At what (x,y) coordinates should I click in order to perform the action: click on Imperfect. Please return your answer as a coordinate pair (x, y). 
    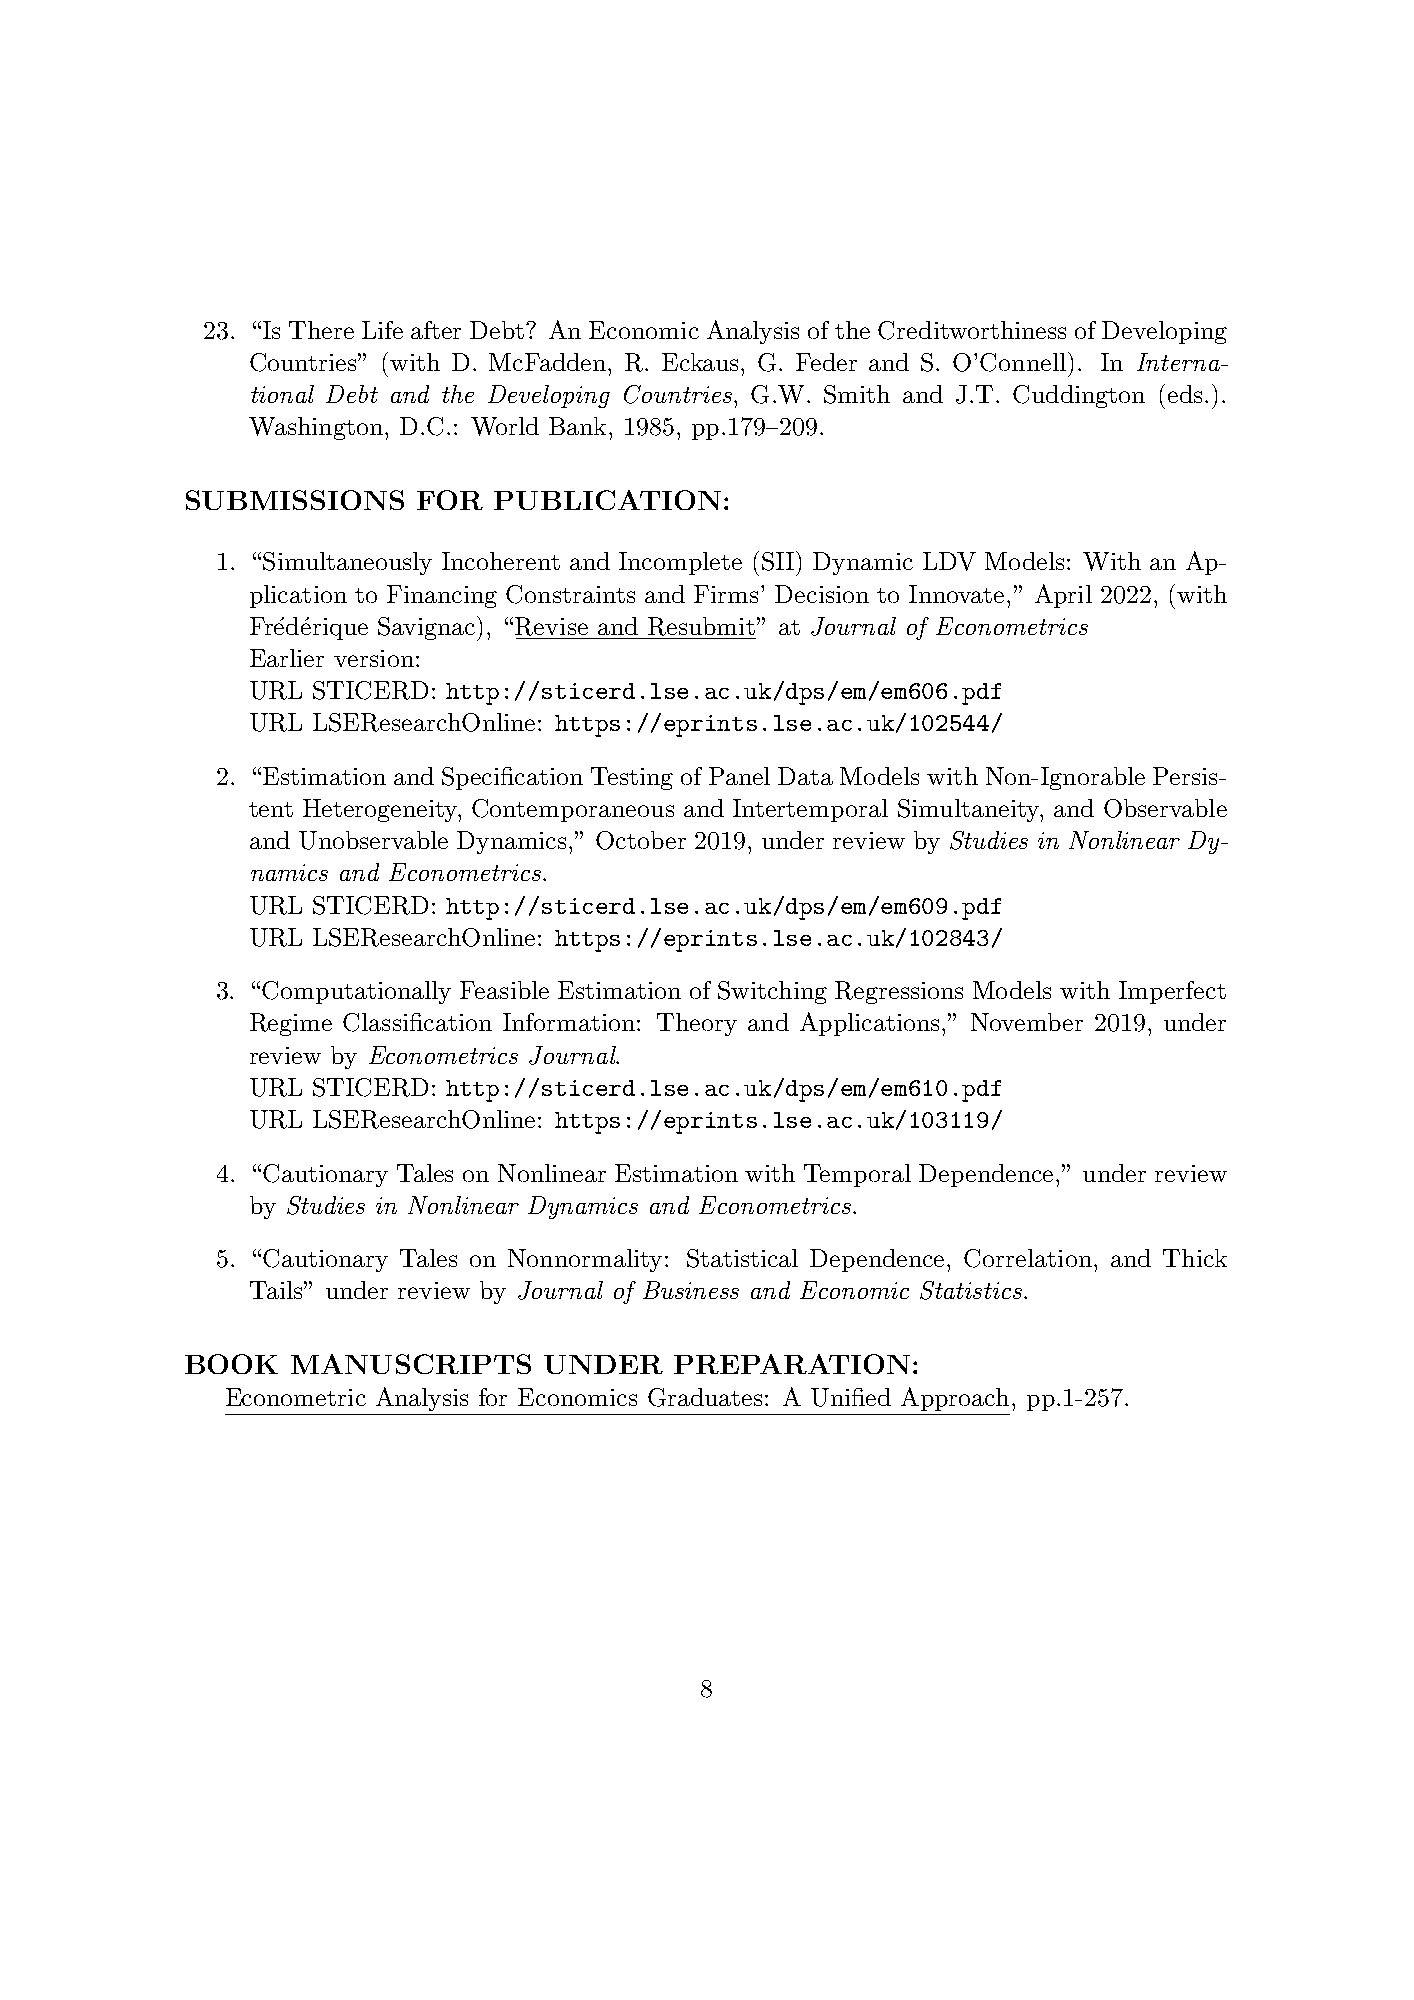
    Looking at the image, I should click on (1172, 992).
